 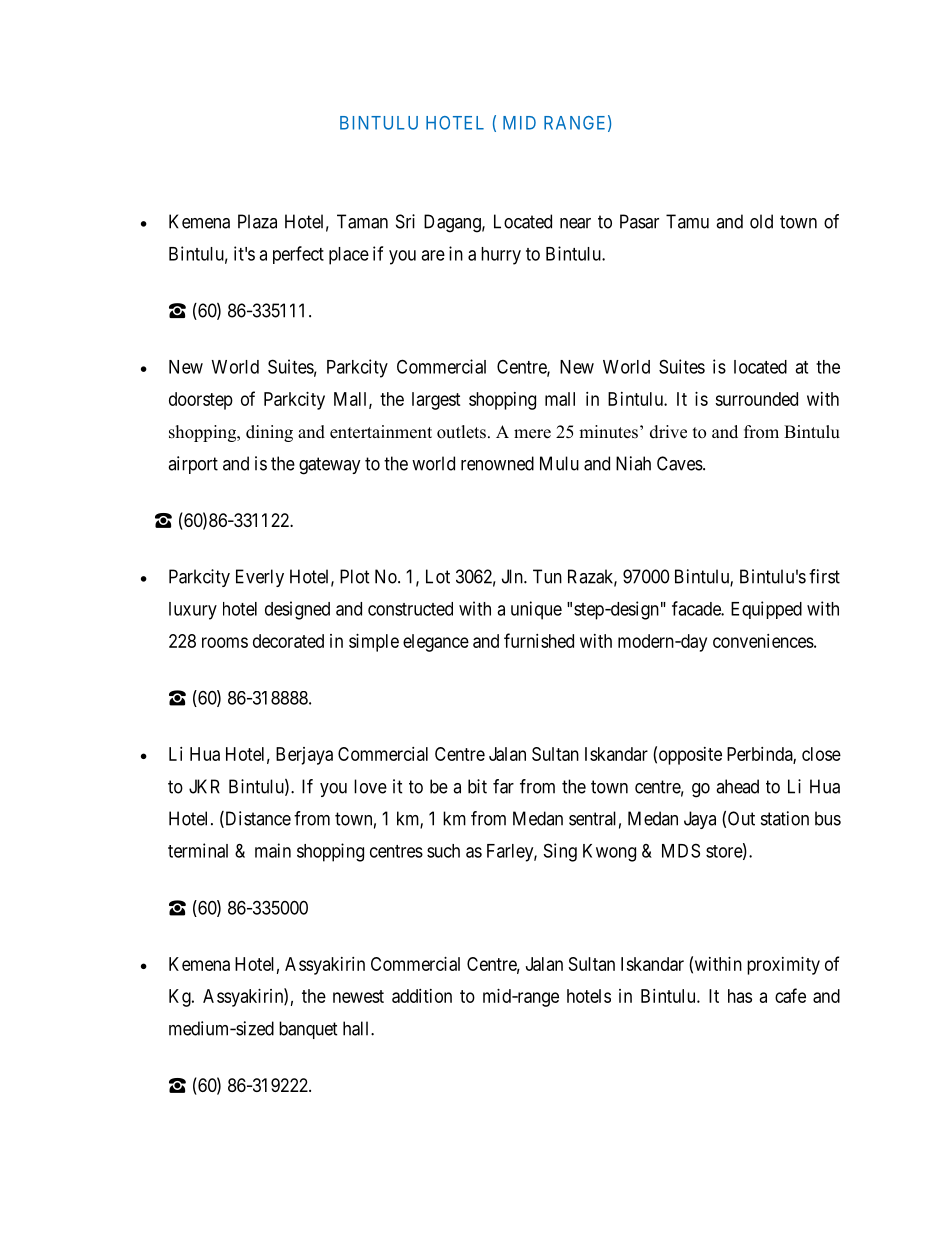 What do you see at coordinates (501, 256) in the screenshot?
I see `hurry` at bounding box center [501, 256].
